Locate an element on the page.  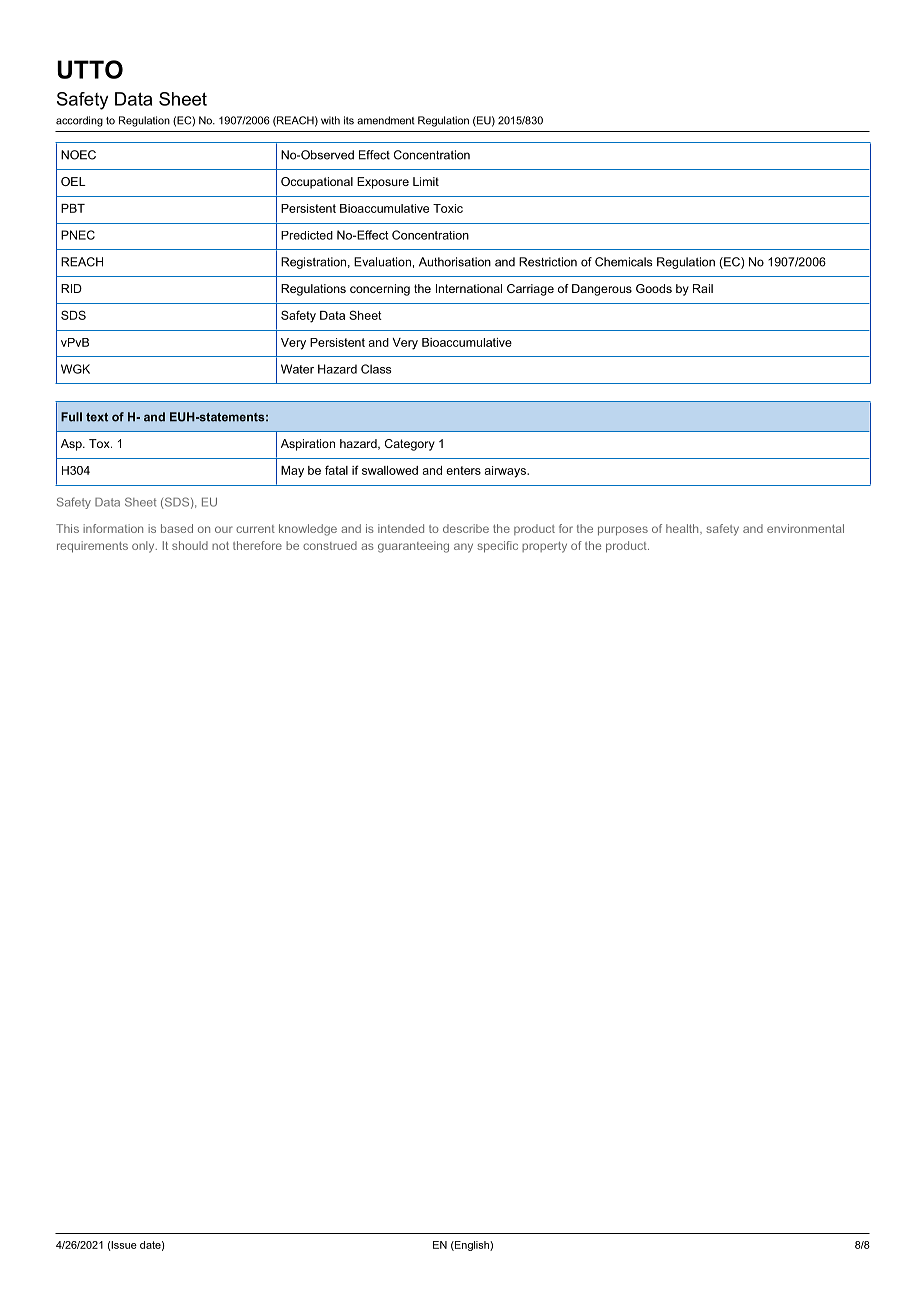
airways is located at coordinates (506, 472).
